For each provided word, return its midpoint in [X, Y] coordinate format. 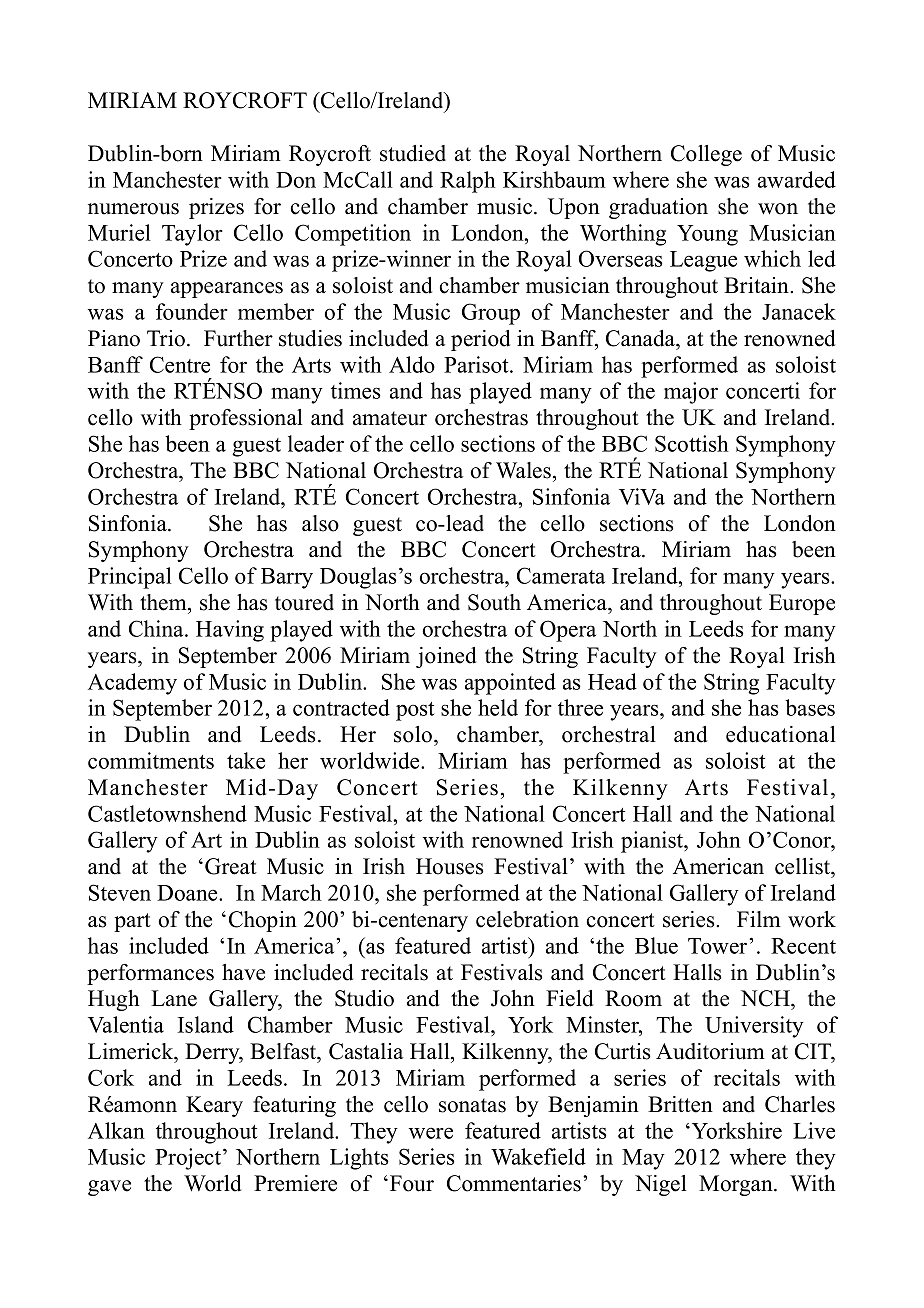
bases [810, 707]
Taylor [192, 235]
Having [230, 631]
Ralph [468, 182]
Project [189, 1159]
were [431, 1133]
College [706, 155]
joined [446, 657]
